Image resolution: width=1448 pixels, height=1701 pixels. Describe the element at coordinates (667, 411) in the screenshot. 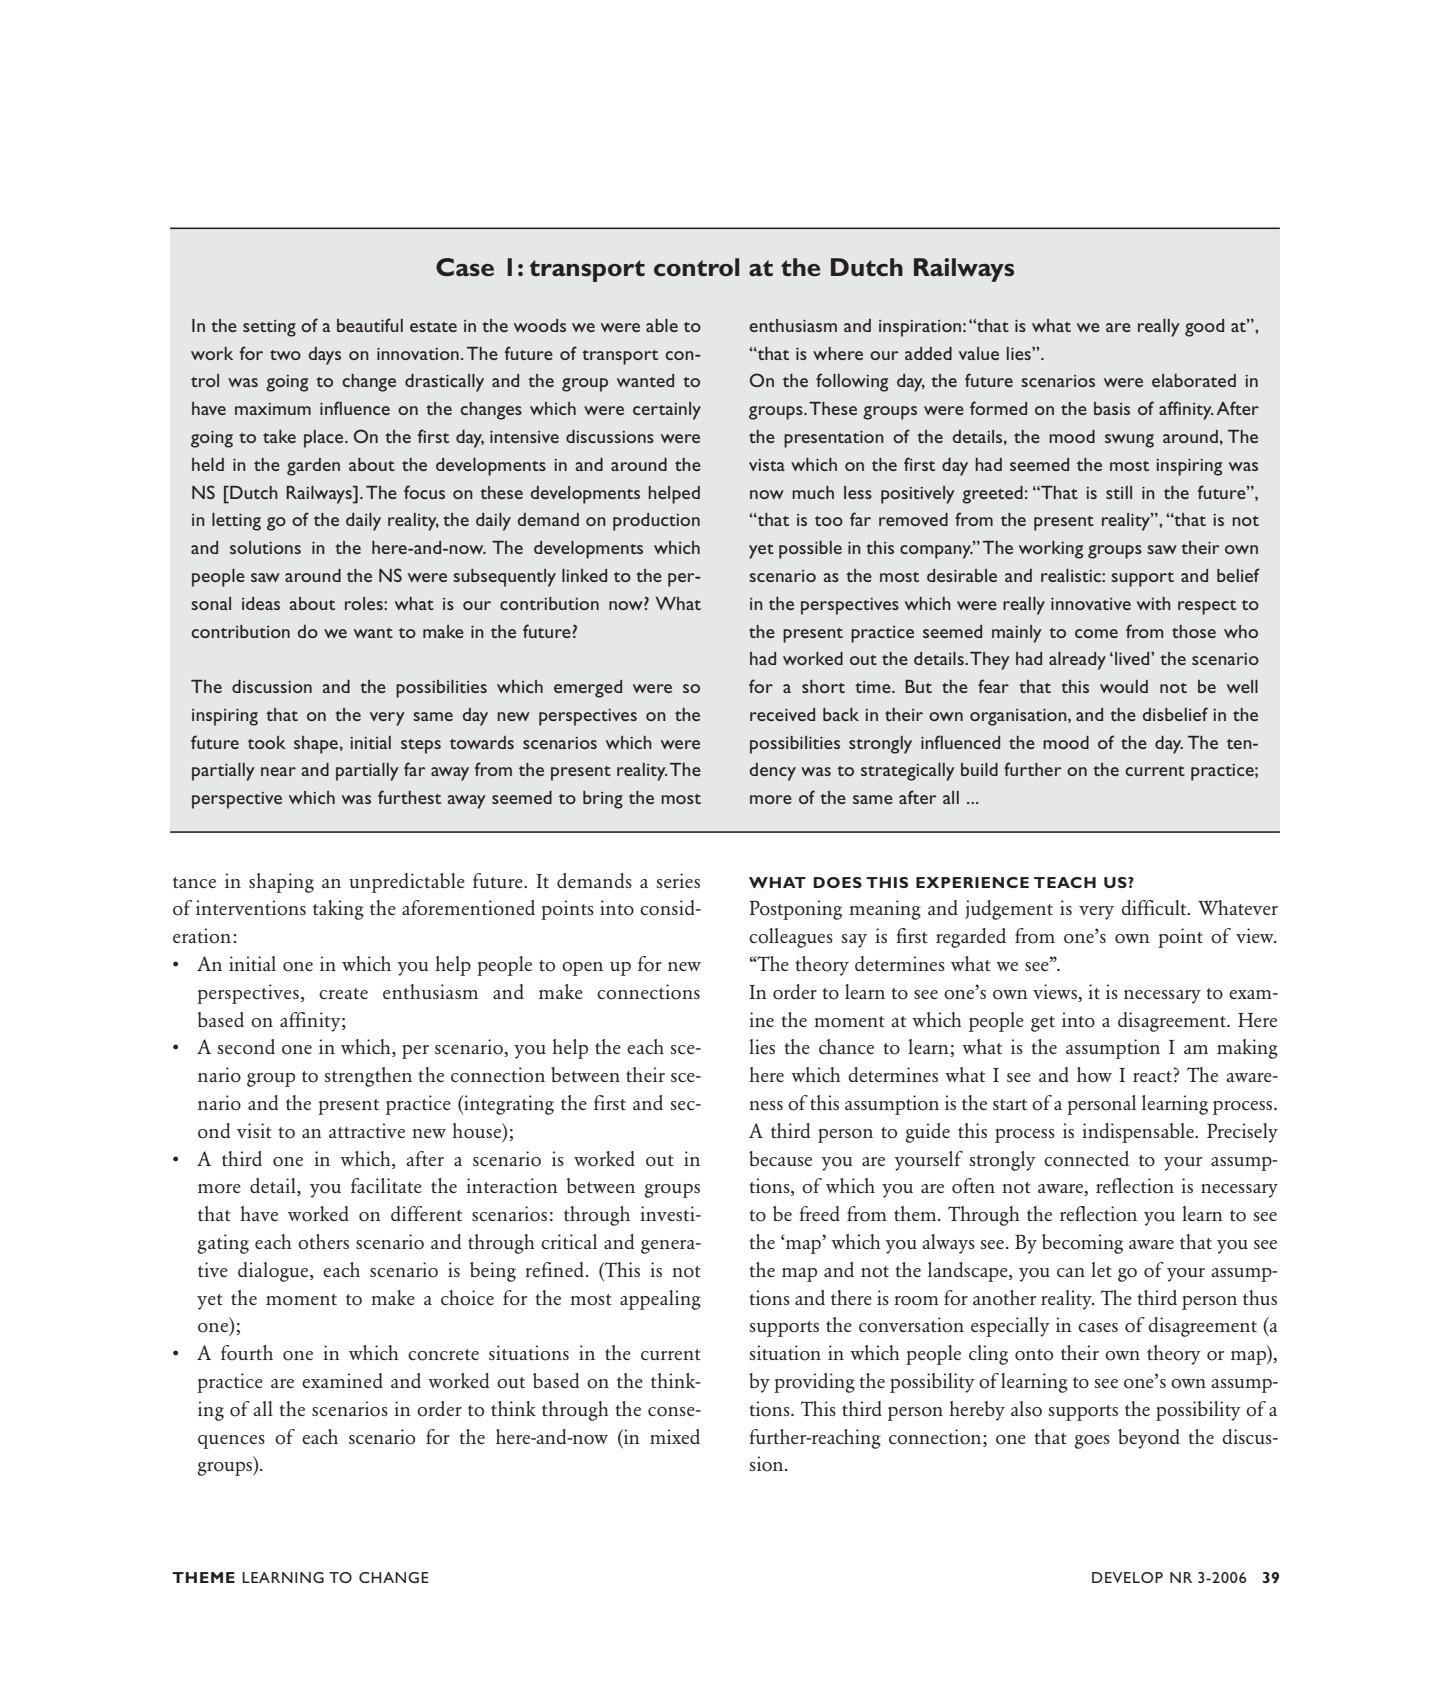

I see `certainly` at that location.
